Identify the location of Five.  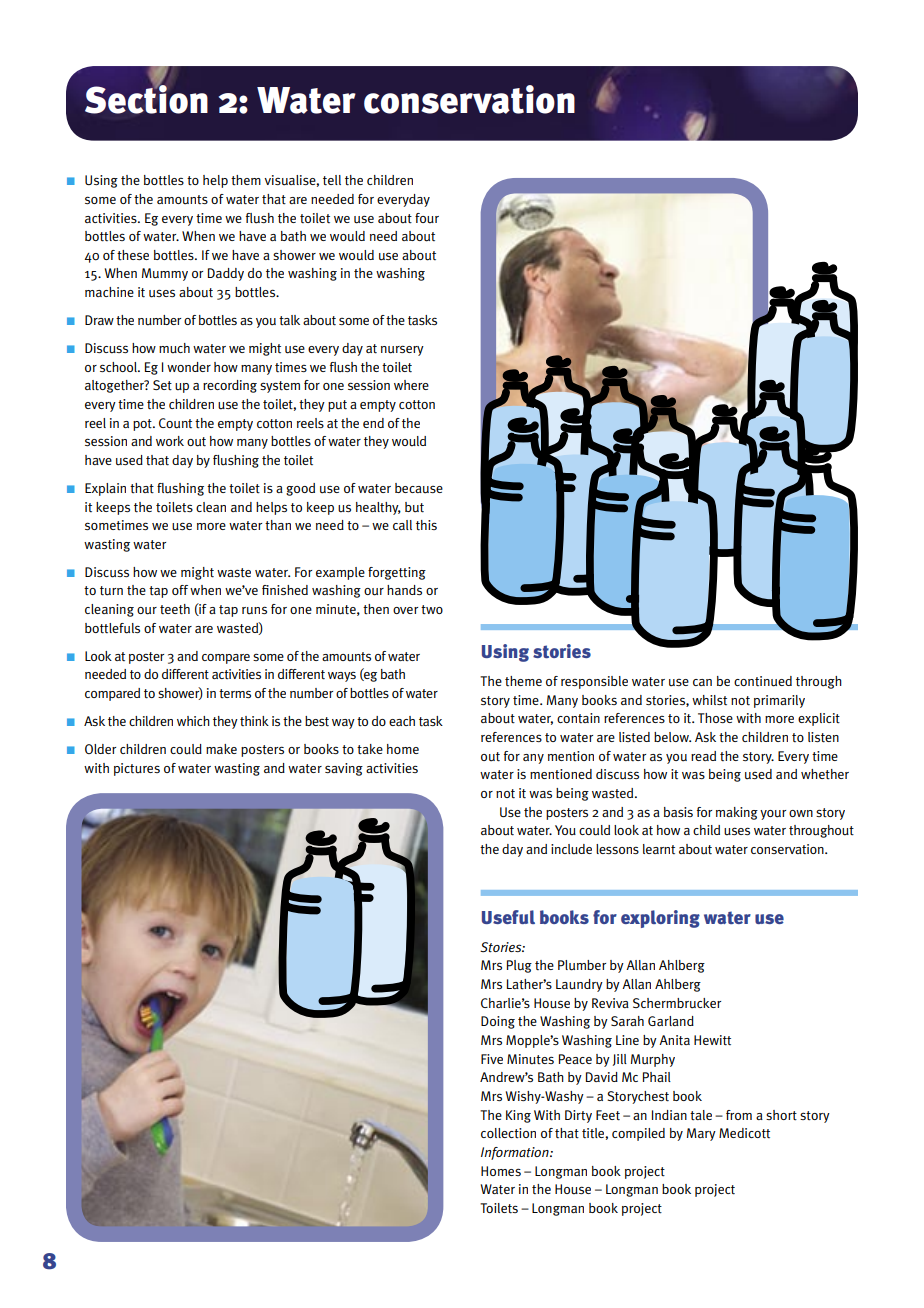
(492, 1059).
